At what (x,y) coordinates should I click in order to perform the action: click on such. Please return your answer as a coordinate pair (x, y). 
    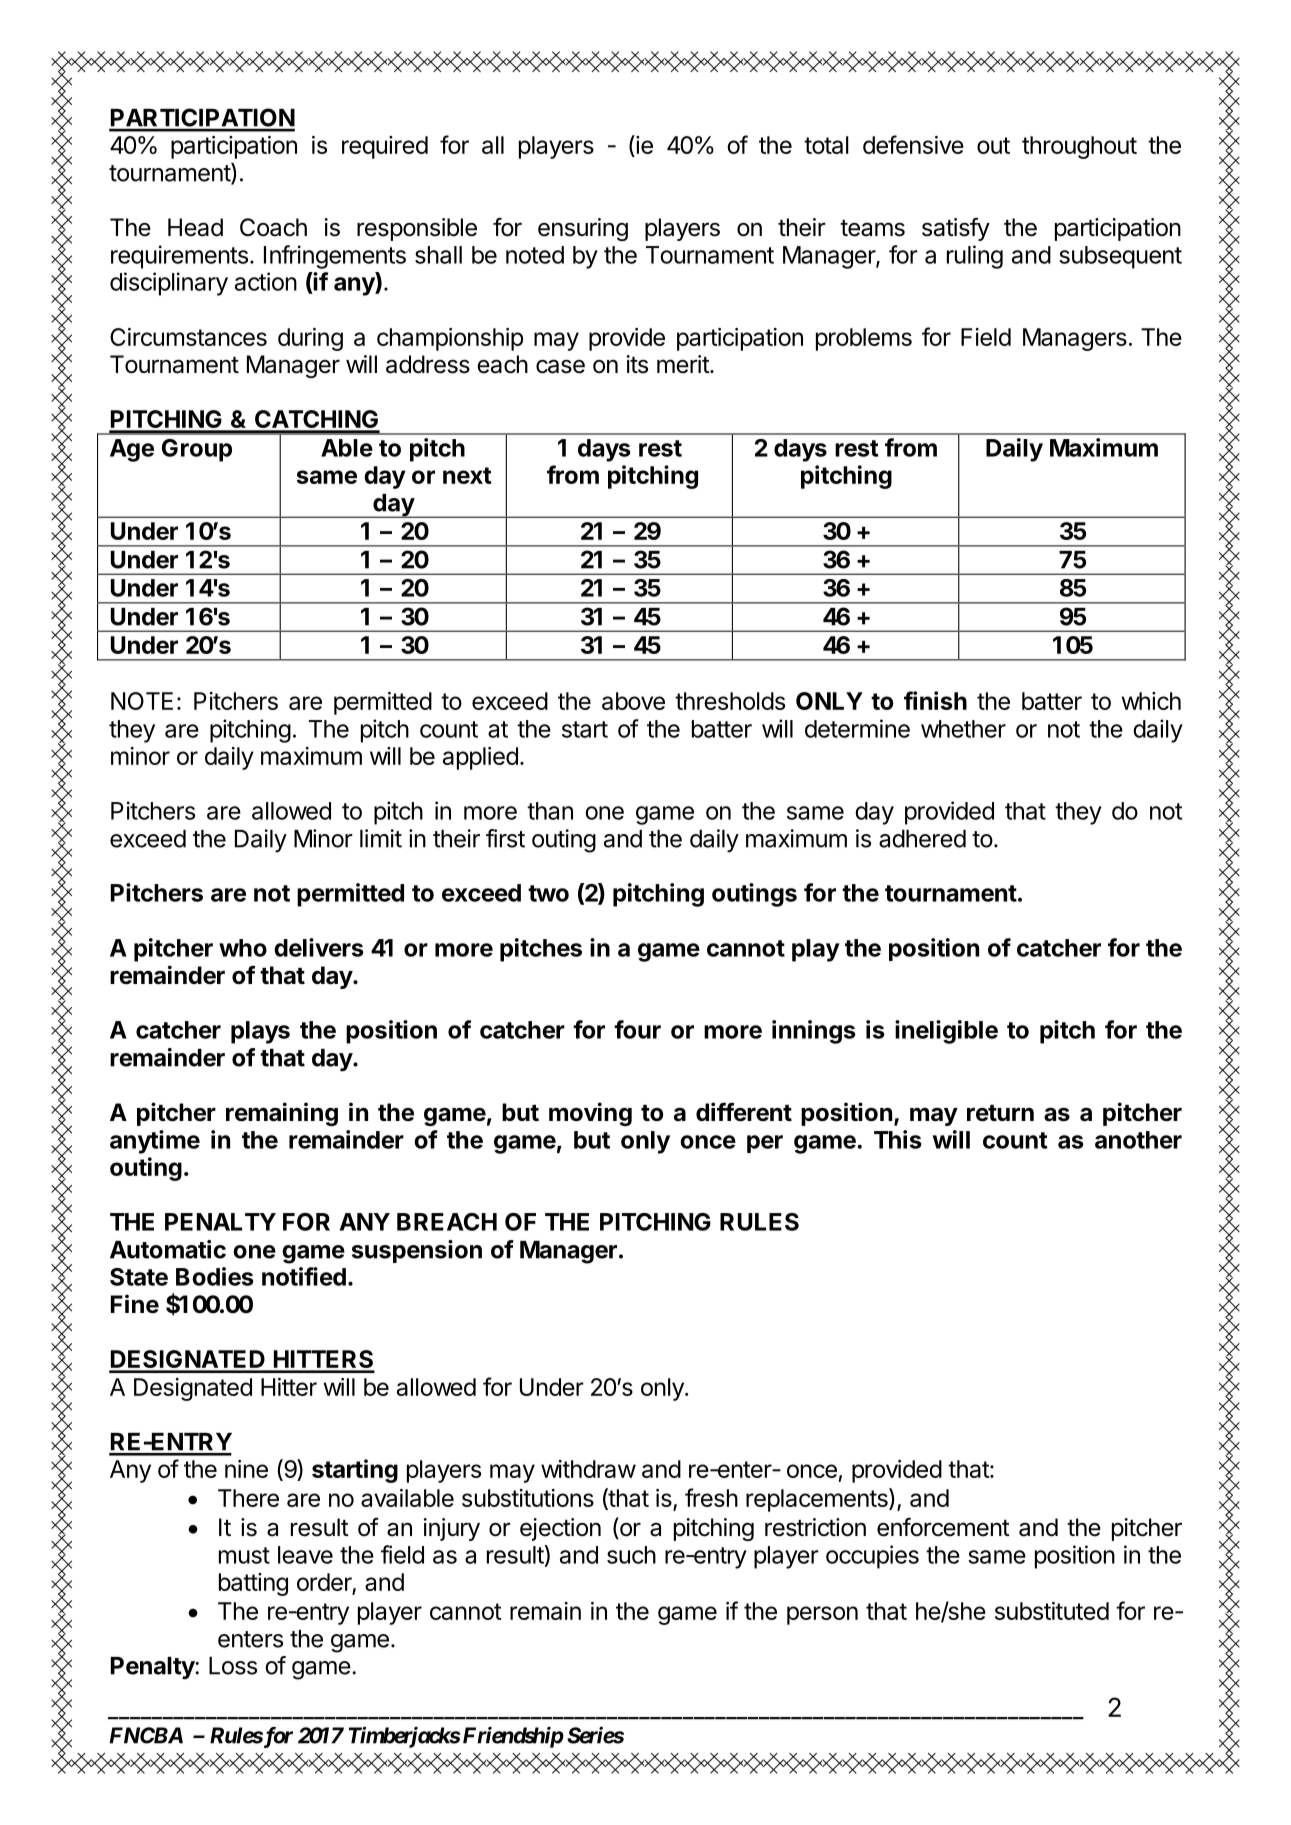
    Looking at the image, I should click on (631, 1555).
